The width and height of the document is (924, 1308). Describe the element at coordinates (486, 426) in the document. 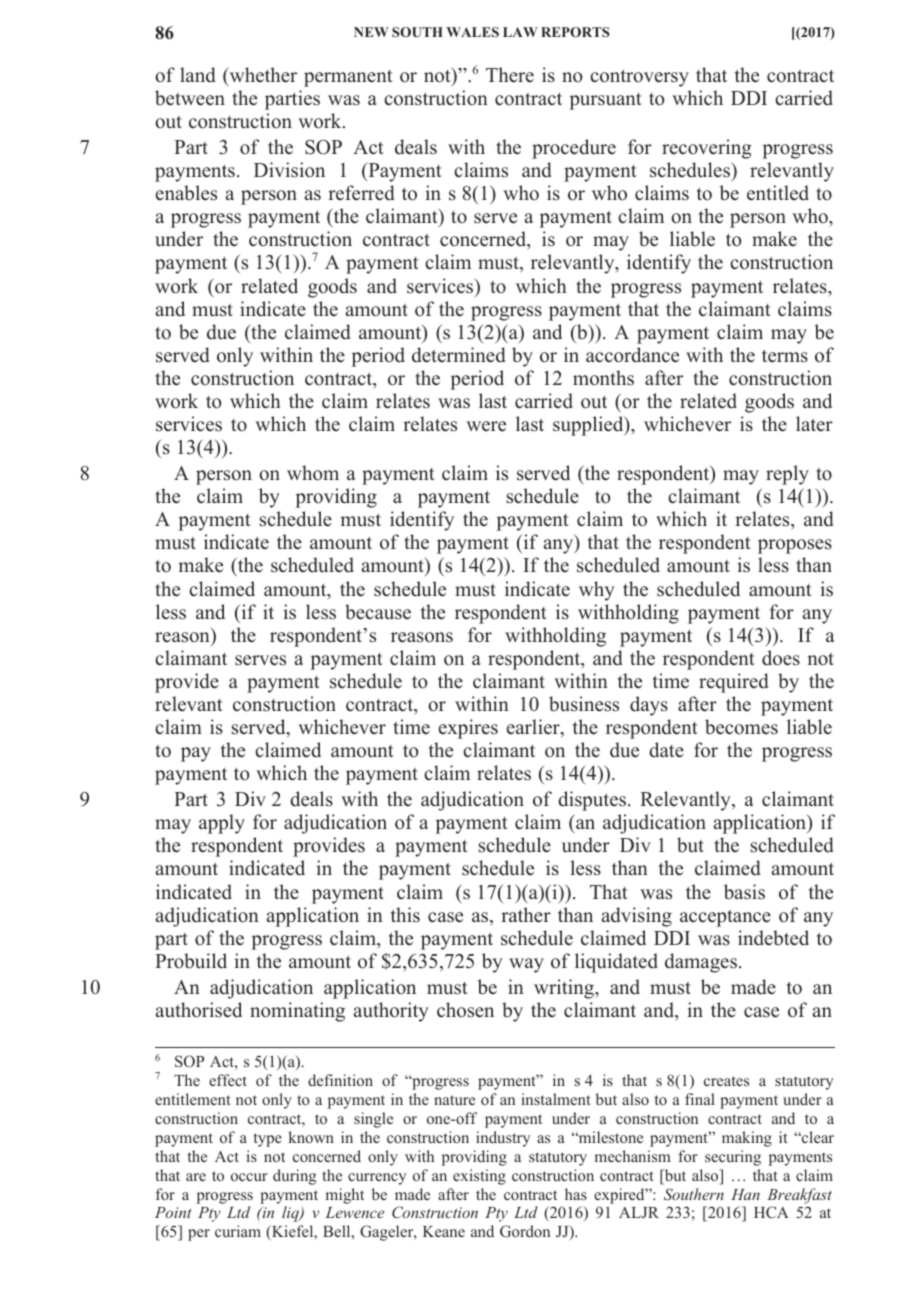

I see `were` at that location.
